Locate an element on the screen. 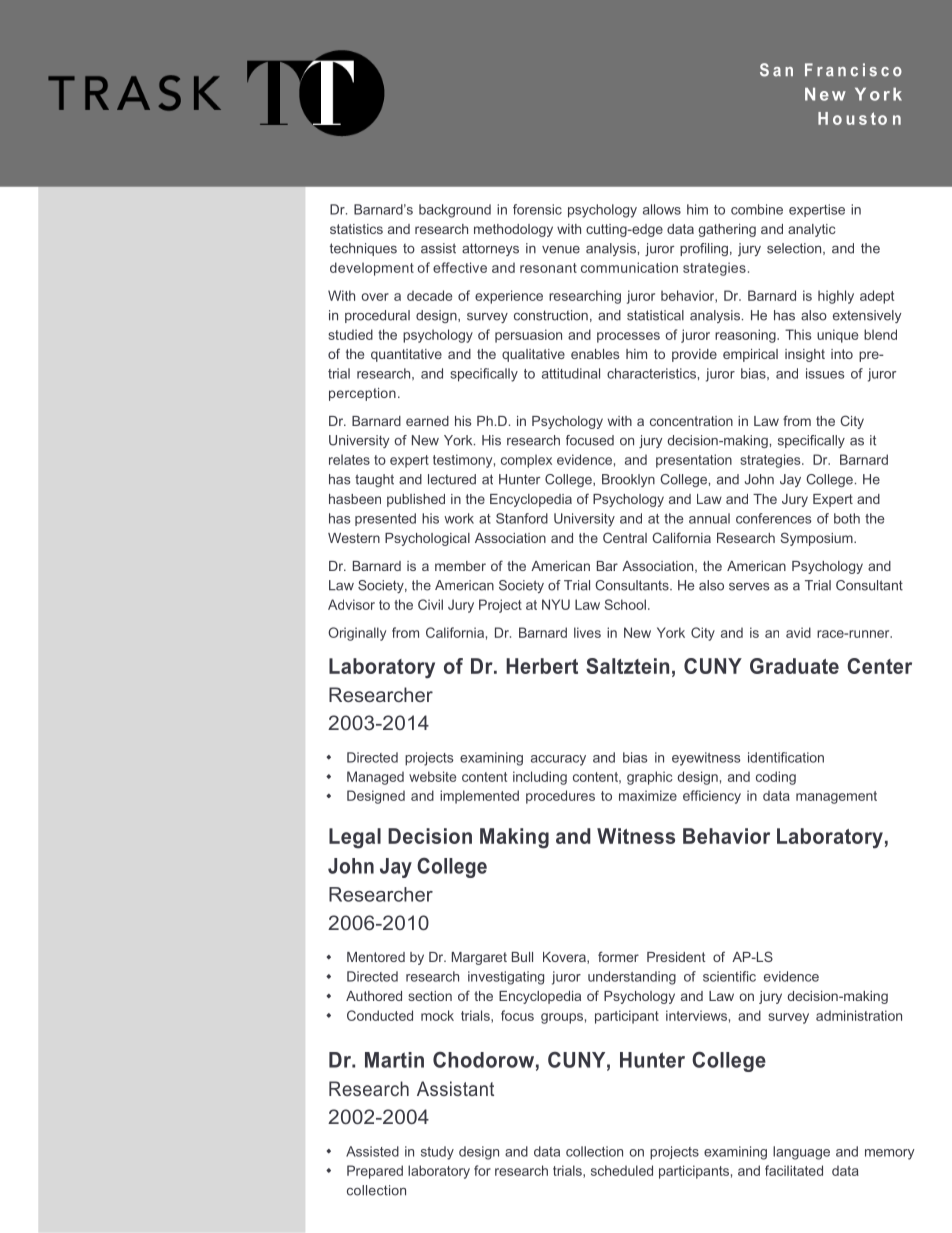 This screenshot has width=952, height=1233. background is located at coordinates (455, 211).
